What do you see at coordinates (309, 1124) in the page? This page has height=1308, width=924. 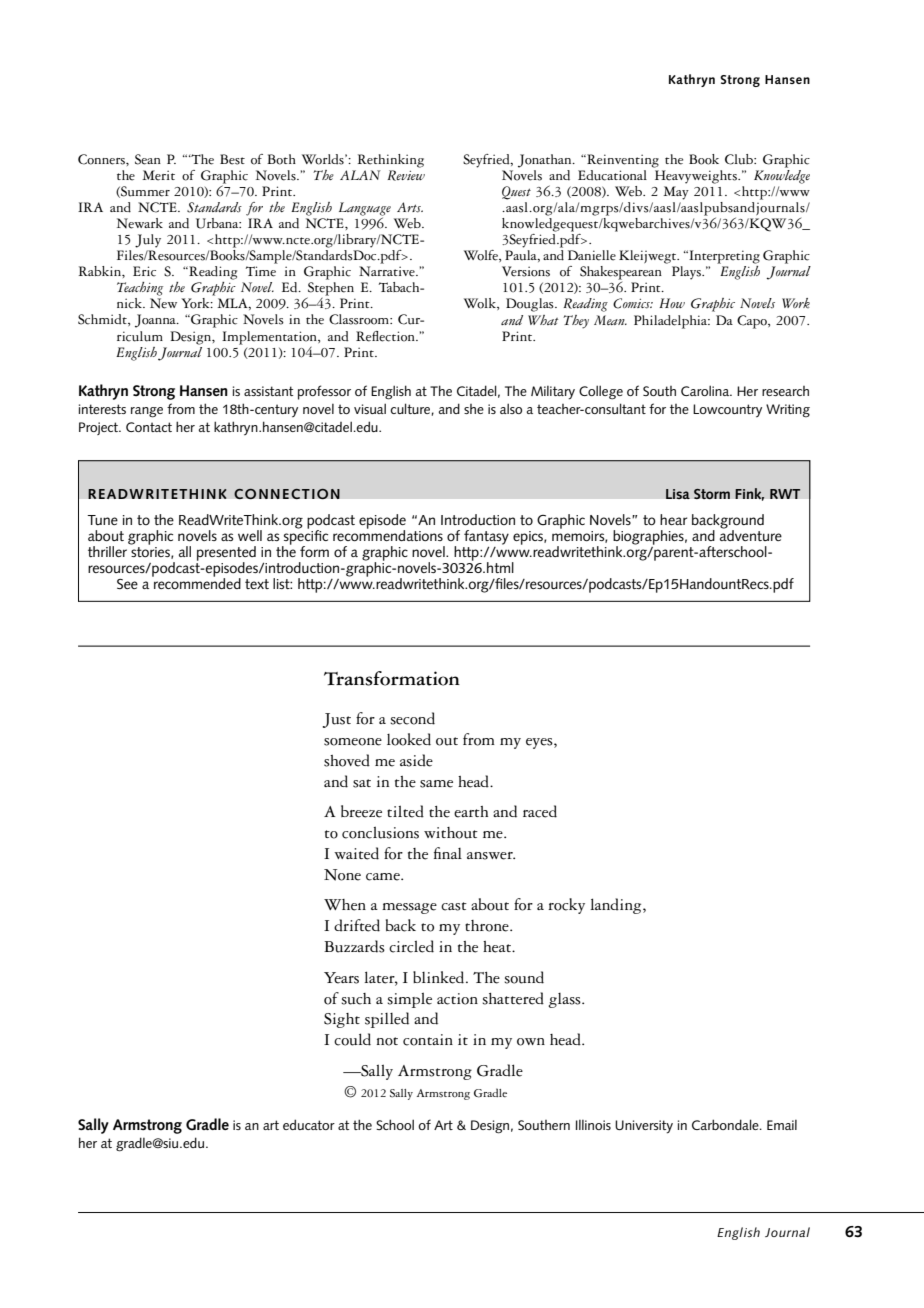 I see `educator` at bounding box center [309, 1124].
